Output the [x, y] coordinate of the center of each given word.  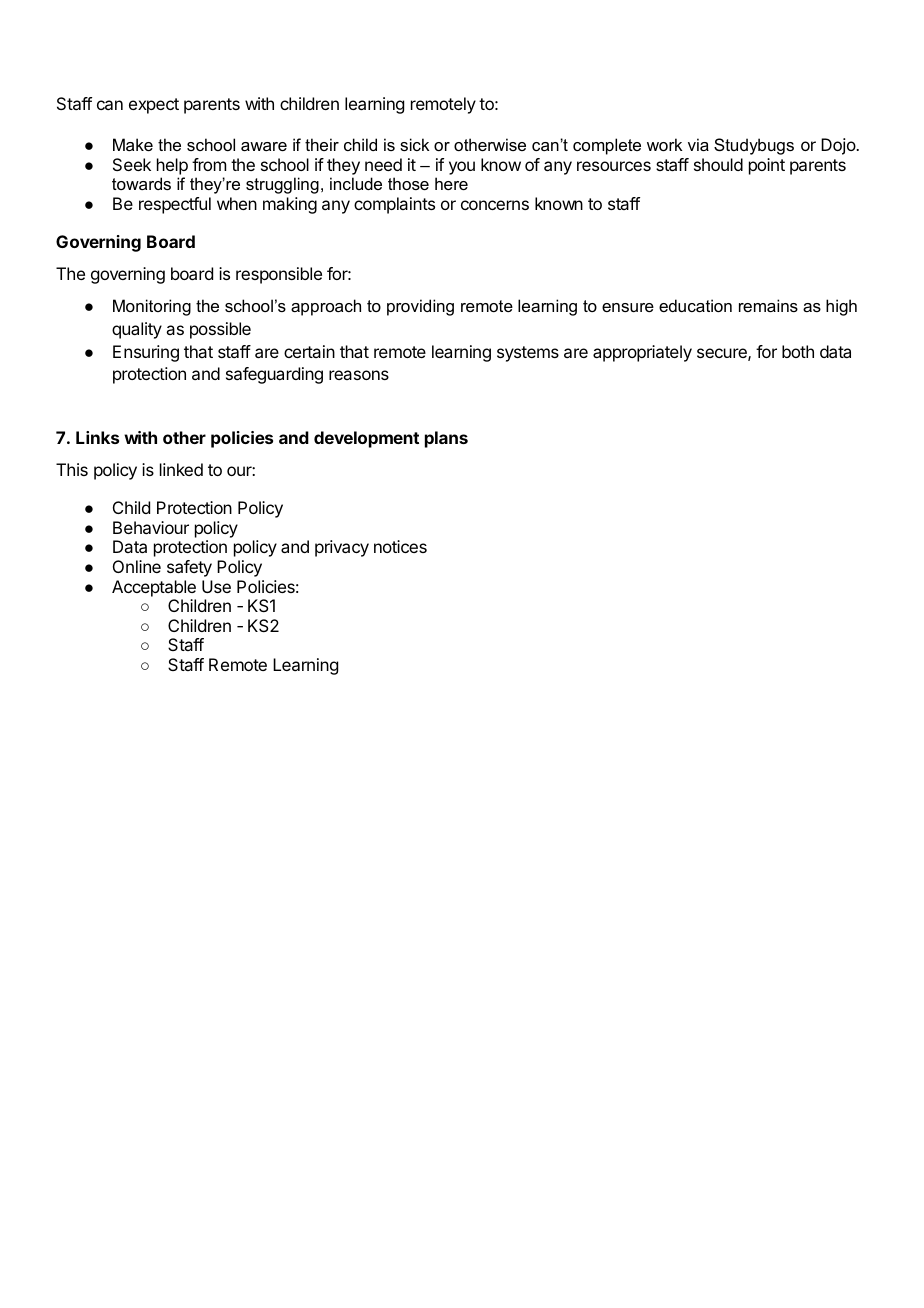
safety [189, 568]
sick [414, 144]
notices [400, 546]
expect [154, 106]
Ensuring [146, 353]
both [798, 351]
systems [528, 354]
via [698, 144]
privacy [342, 548]
